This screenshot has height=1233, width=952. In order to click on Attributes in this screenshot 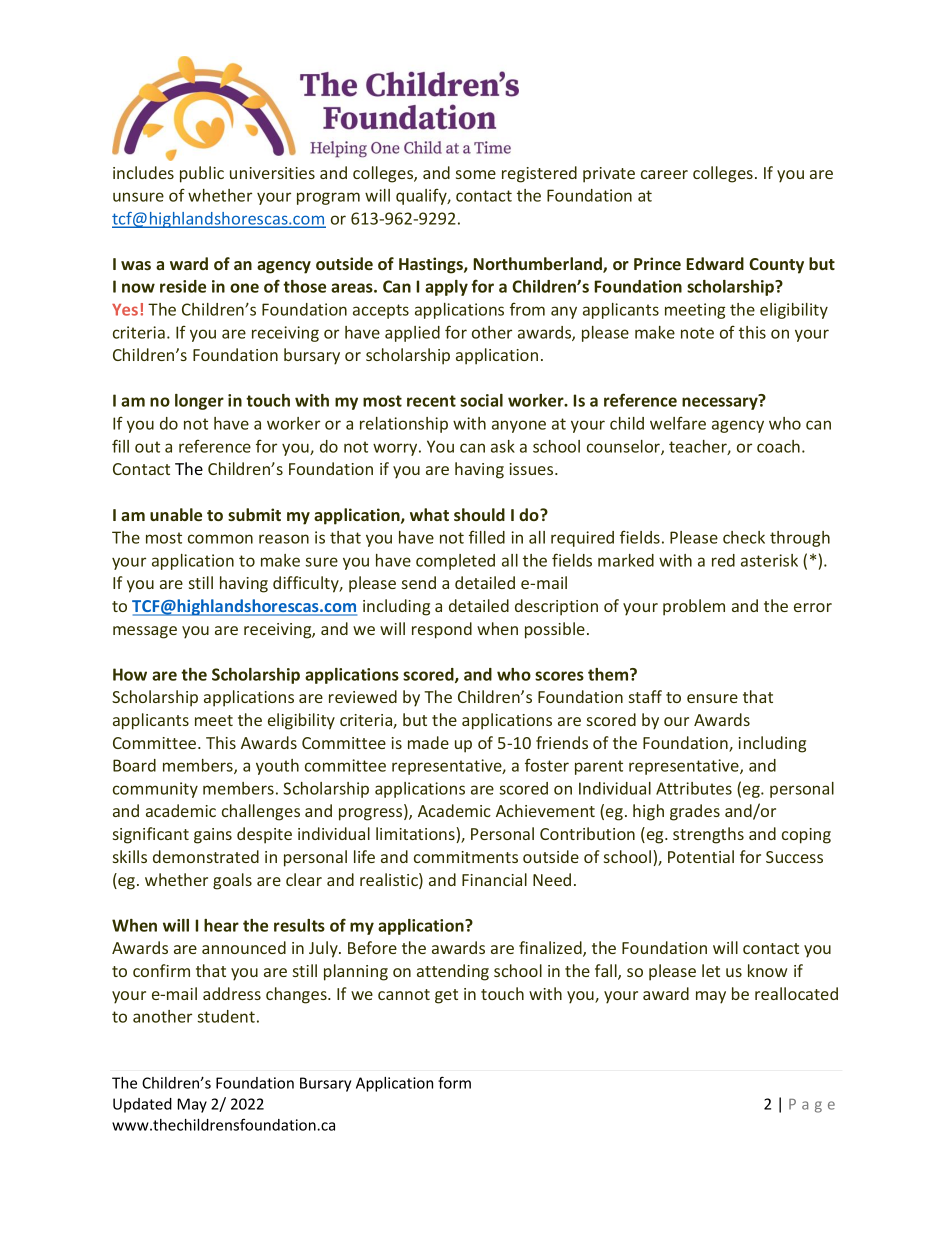, I will do `click(694, 788)`.
